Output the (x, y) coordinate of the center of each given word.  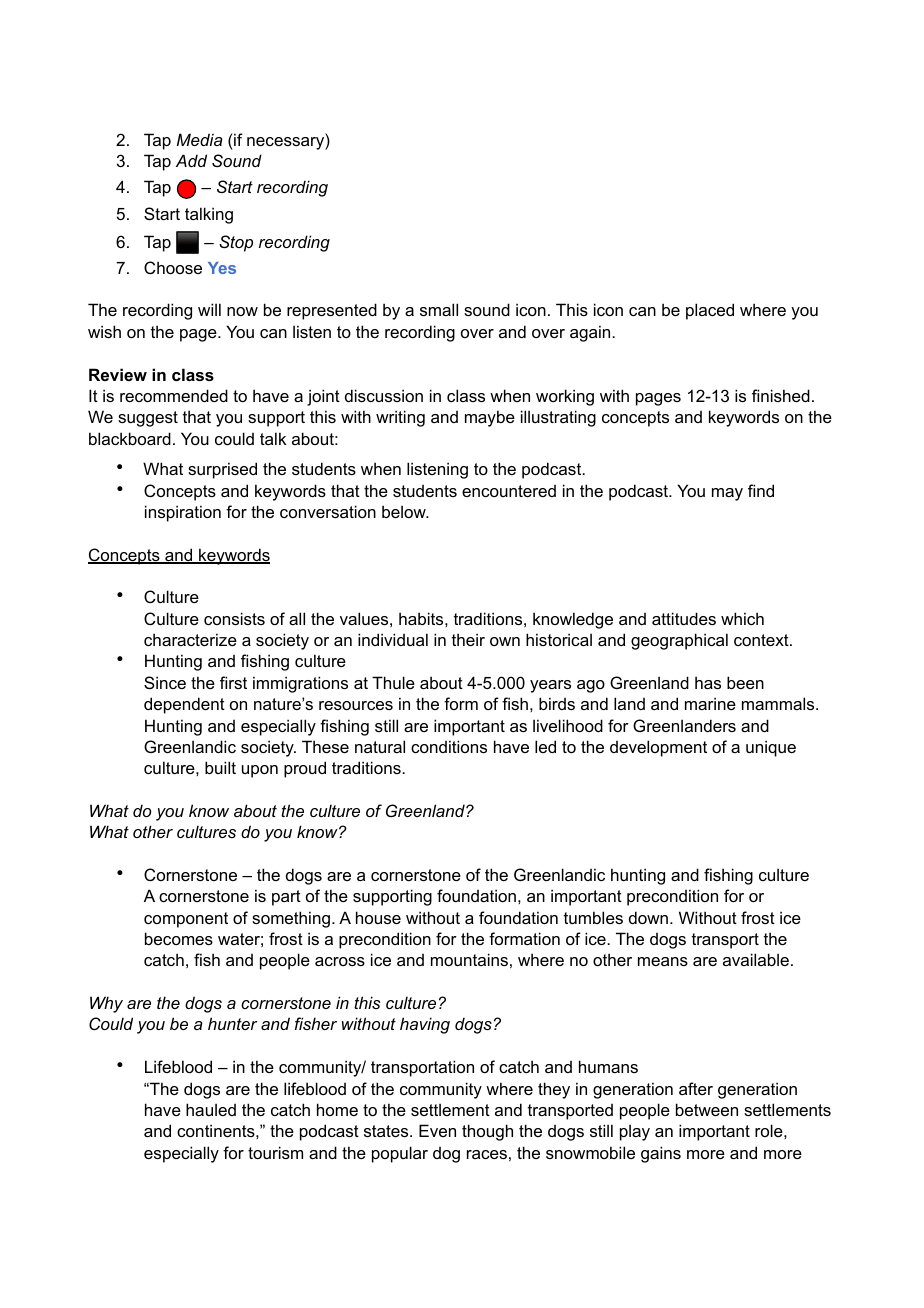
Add (191, 160)
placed (710, 311)
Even (437, 1130)
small (439, 309)
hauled (211, 1109)
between (707, 1109)
